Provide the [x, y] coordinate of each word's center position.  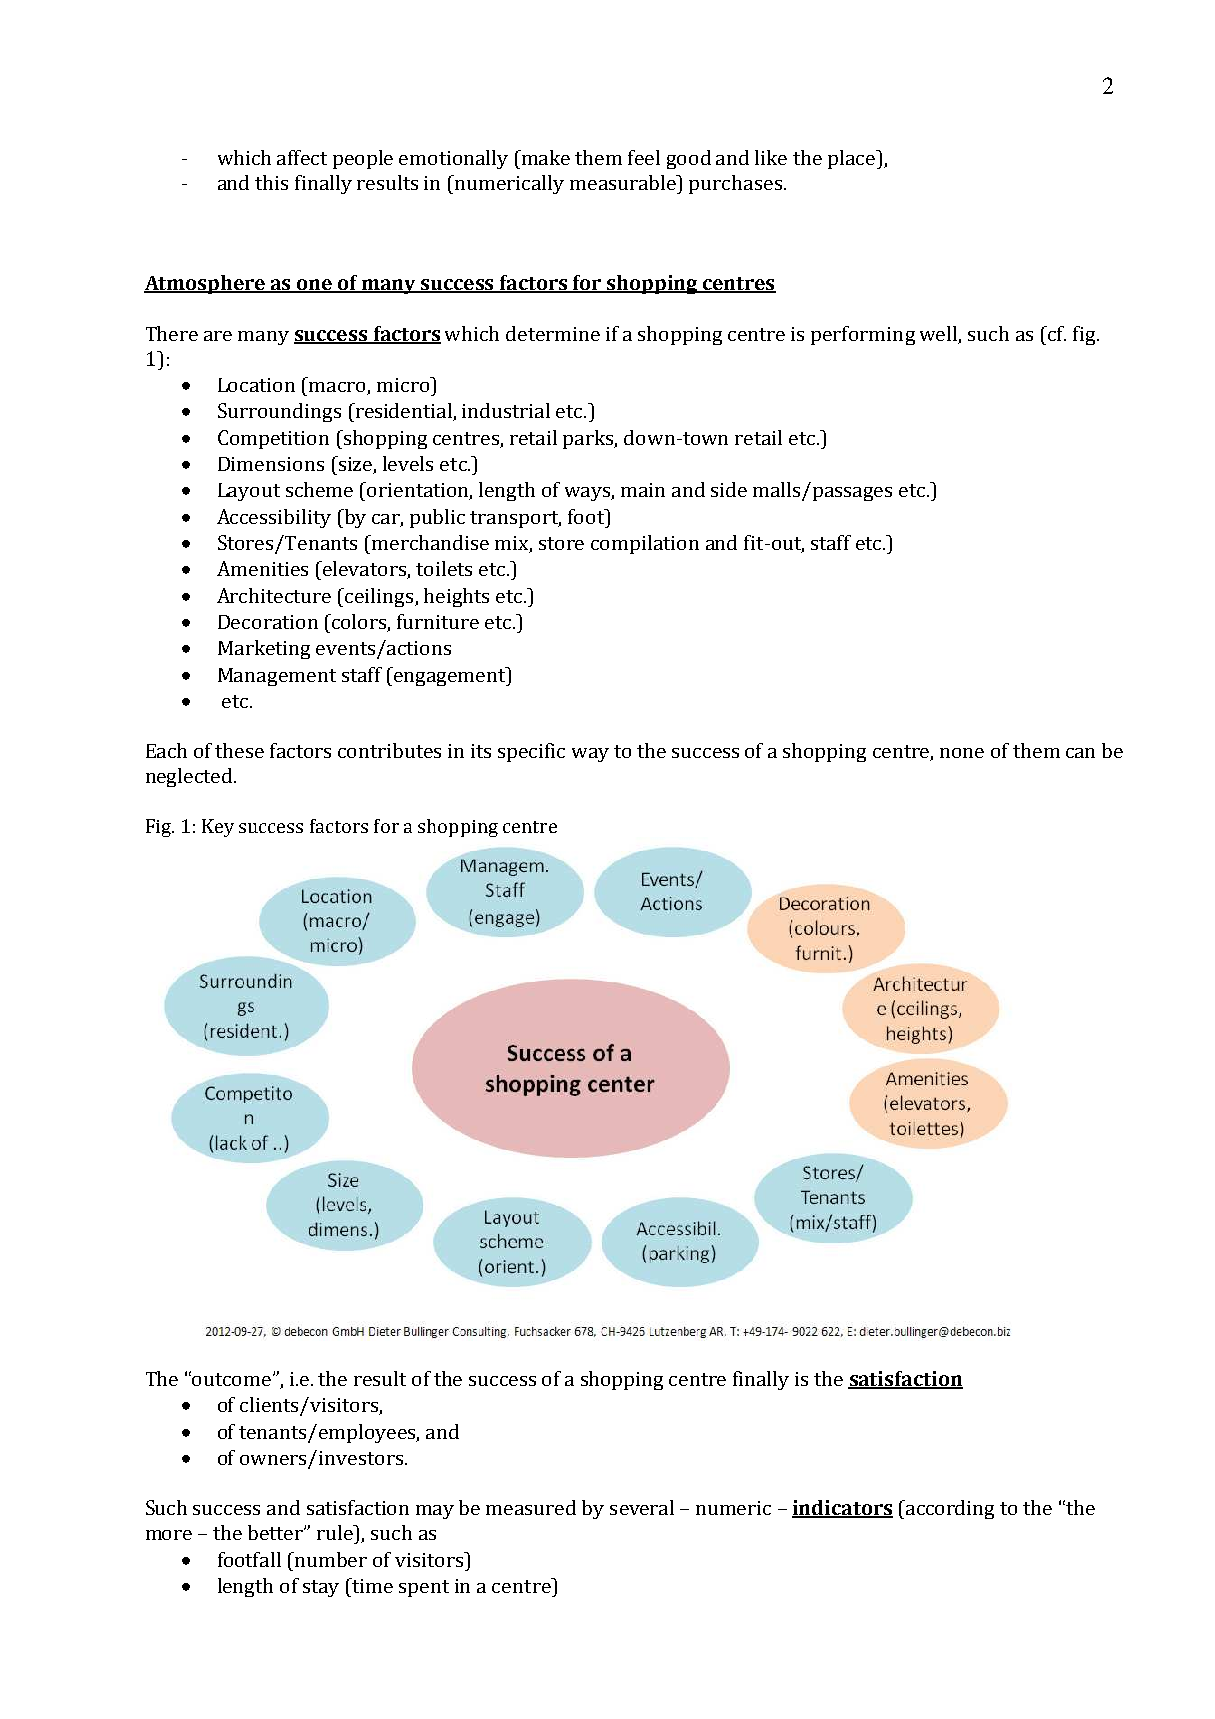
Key [218, 828]
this [271, 182]
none [962, 753]
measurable [624, 182]
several [642, 1507]
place [853, 159]
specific [531, 752]
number [330, 1559]
